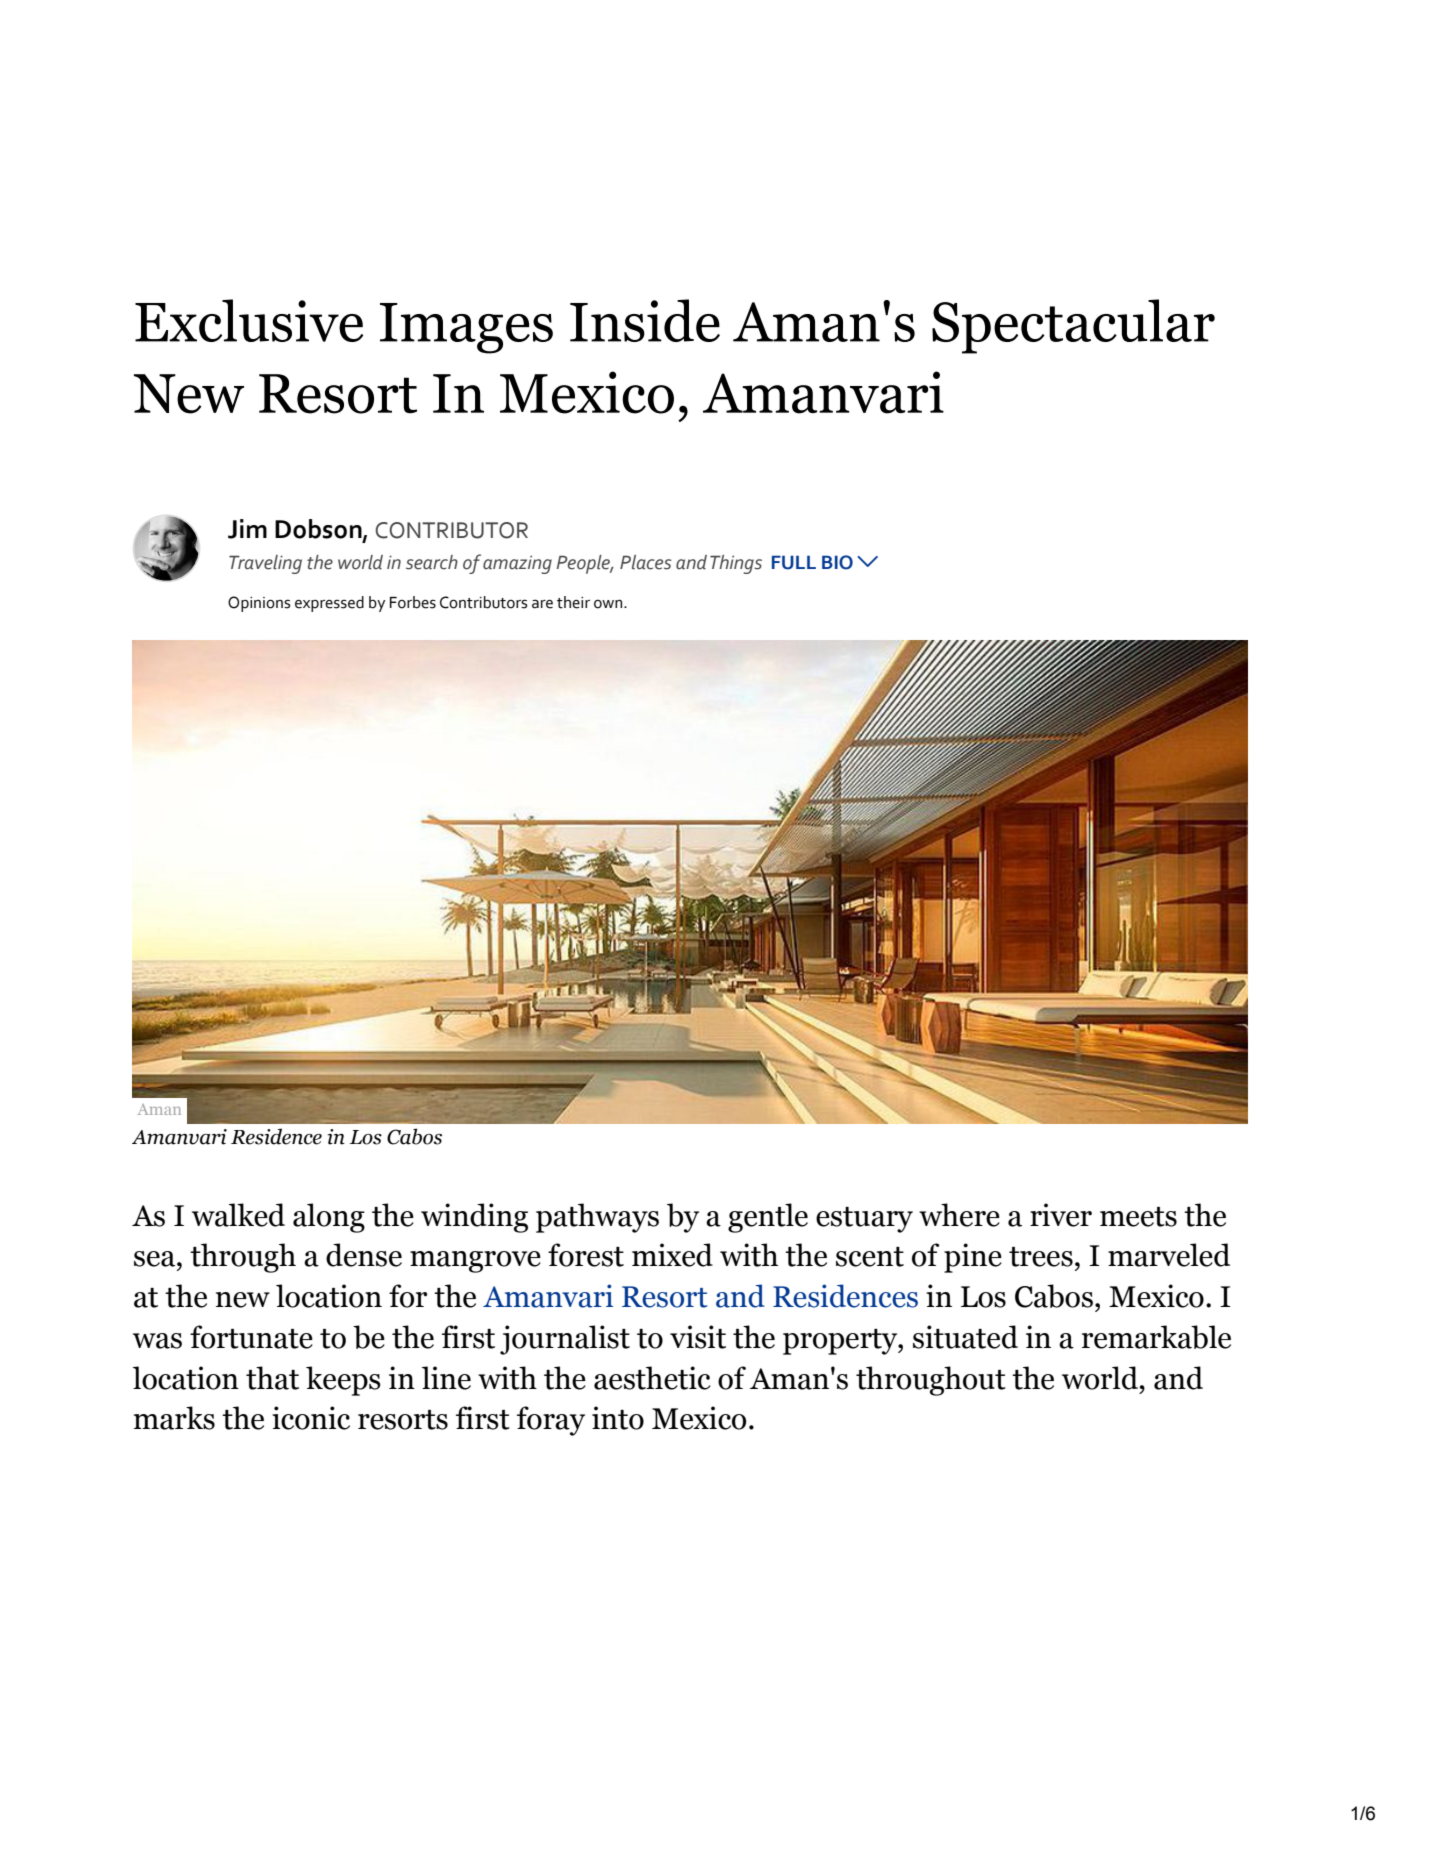 The width and height of the screenshot is (1437, 1860). I want to click on that, so click(272, 1378).
